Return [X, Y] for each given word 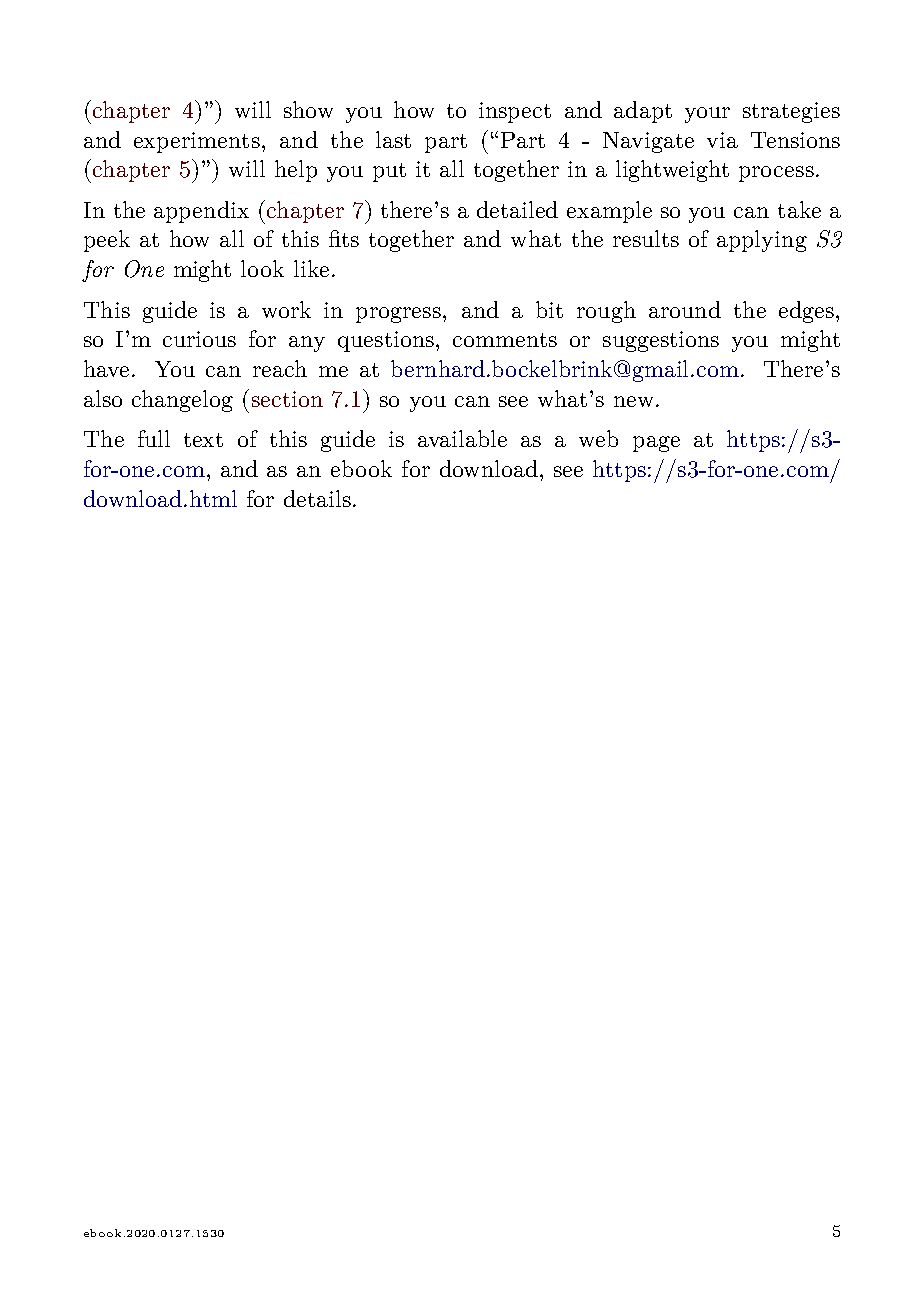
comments [505, 340]
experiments [197, 142]
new [633, 401]
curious [199, 339]
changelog [182, 401]
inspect [515, 112]
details [317, 498]
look [262, 268]
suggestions [661, 341]
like [311, 268]
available [462, 438]
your [707, 115]
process [776, 174]
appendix [201, 212]
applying [762, 241]
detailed [517, 209]
